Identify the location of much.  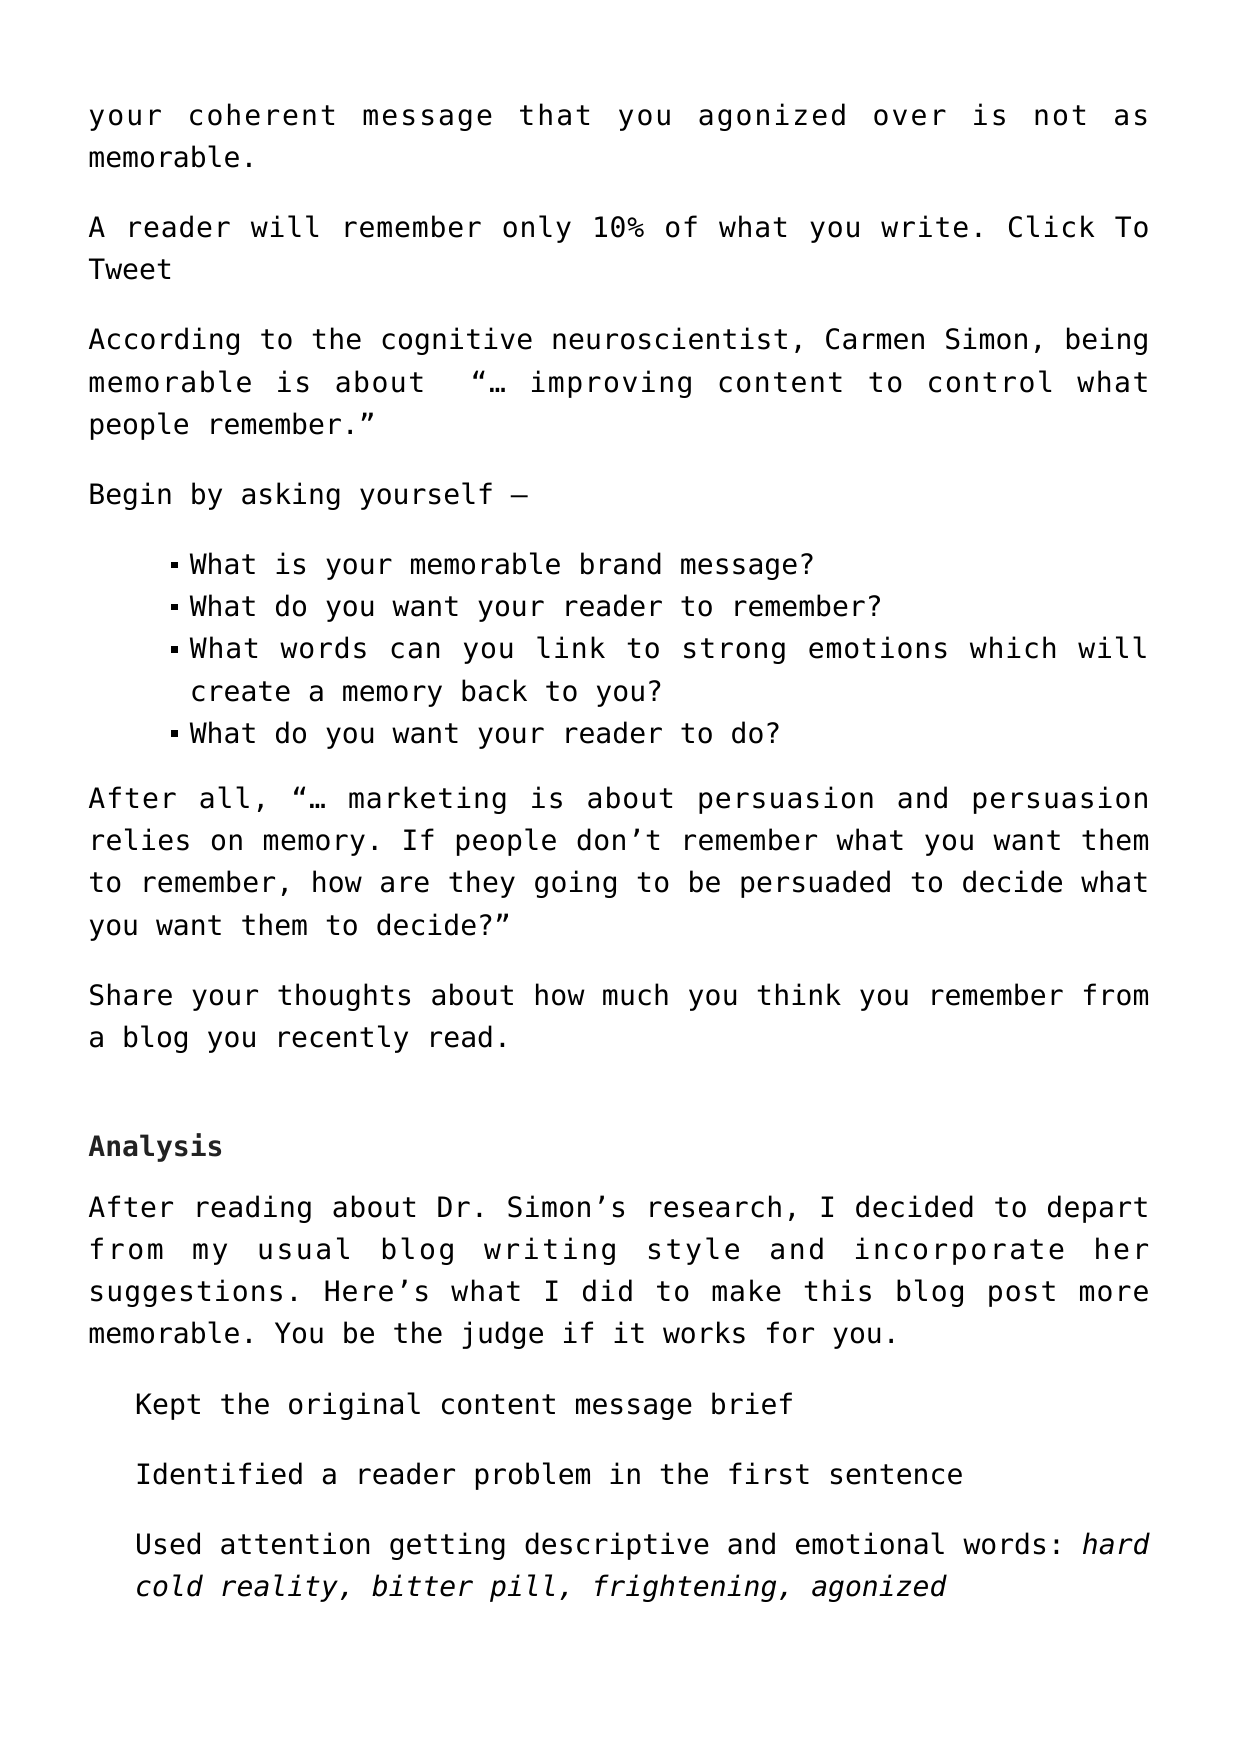
(635, 994).
